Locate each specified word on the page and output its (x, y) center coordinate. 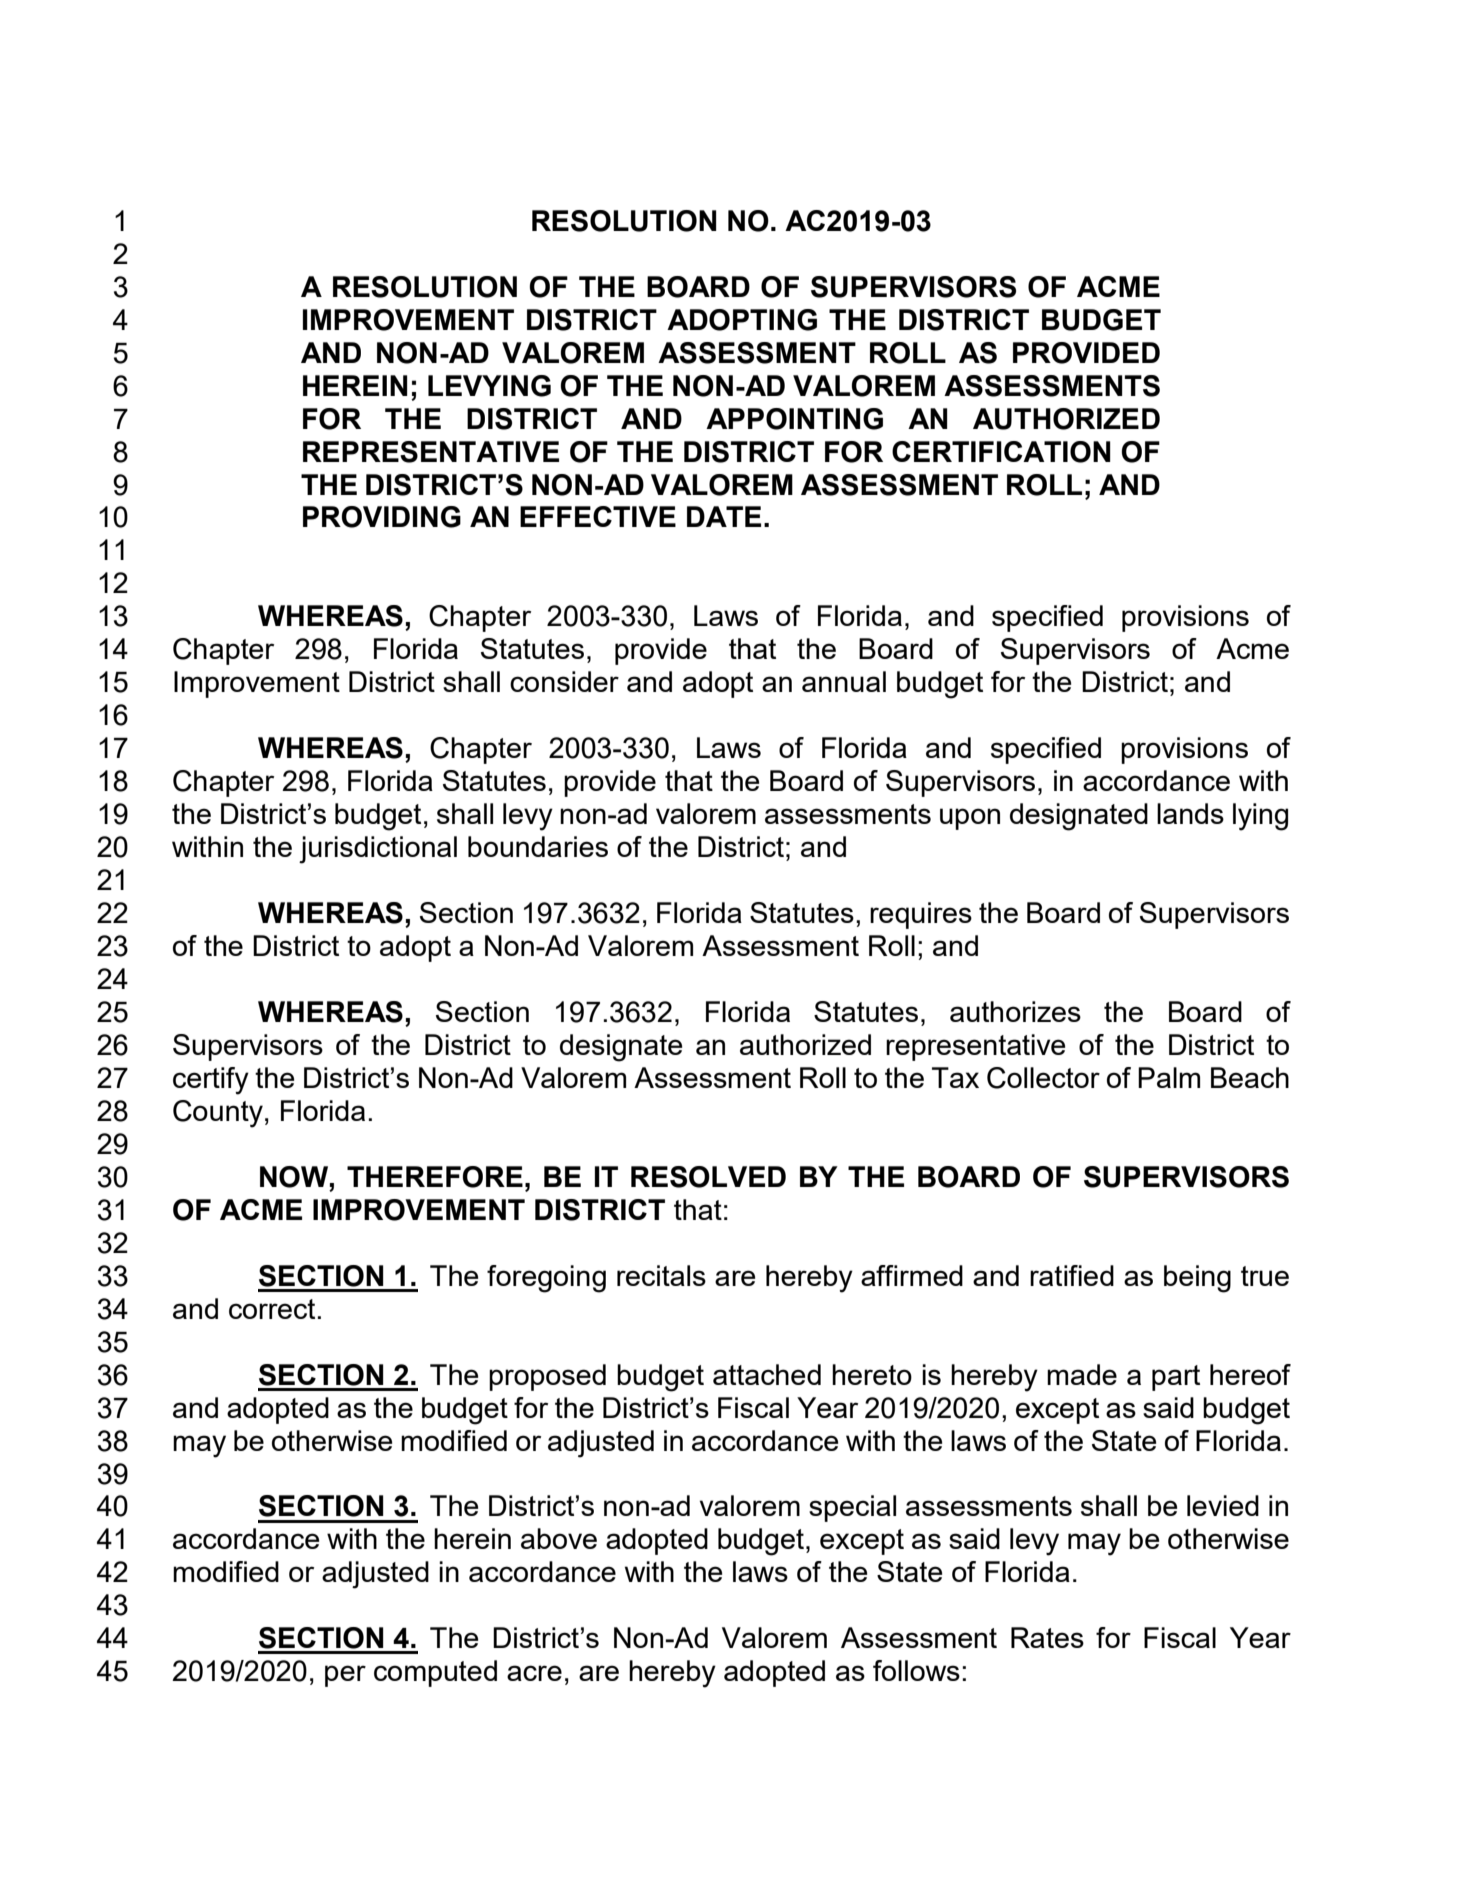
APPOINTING (794, 419)
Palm (1169, 1077)
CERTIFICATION (1001, 452)
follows (916, 1670)
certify (211, 1081)
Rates (1047, 1637)
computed (435, 1673)
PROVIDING (382, 517)
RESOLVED (708, 1177)
